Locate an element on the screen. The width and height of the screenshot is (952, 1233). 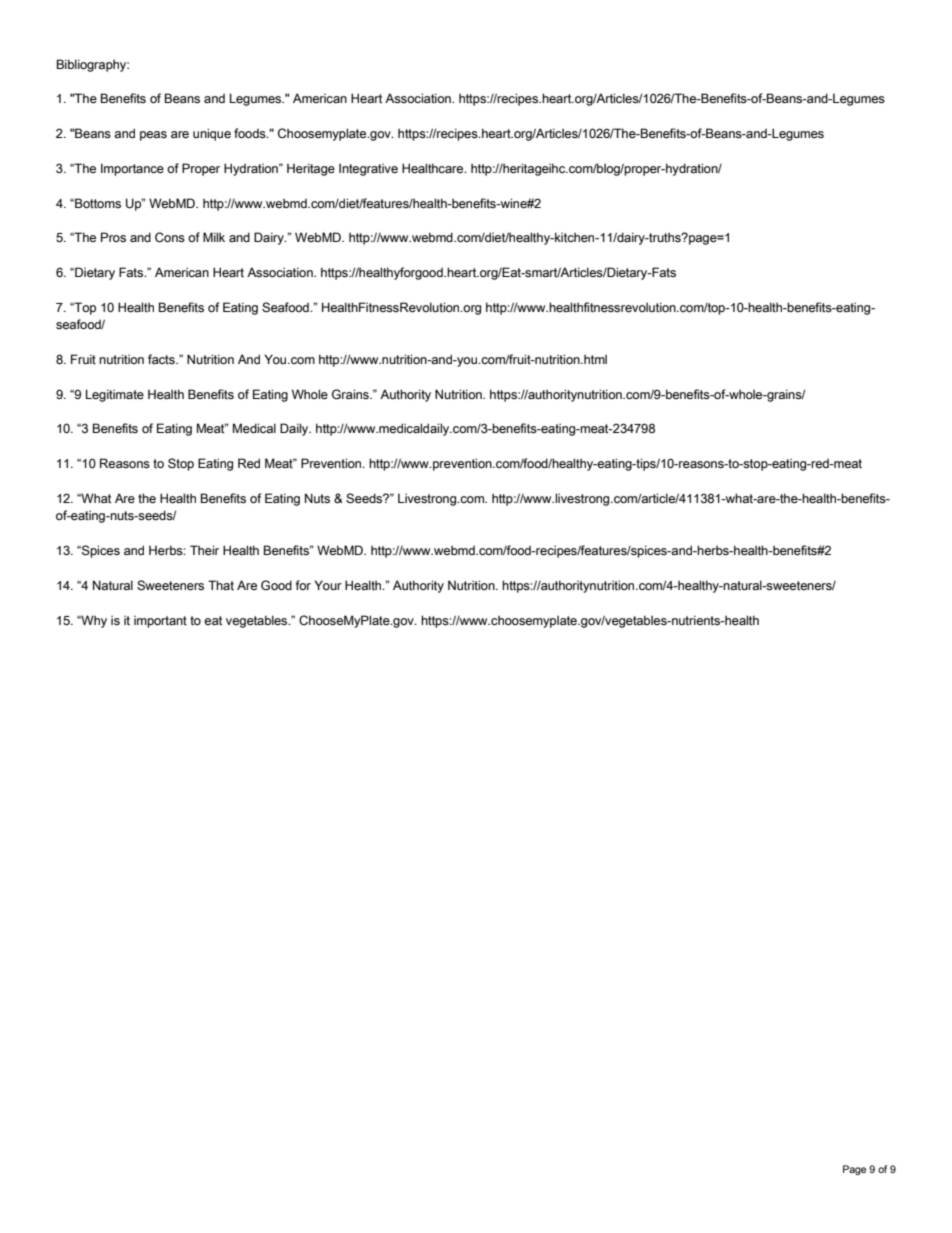
Cons is located at coordinates (170, 237).
